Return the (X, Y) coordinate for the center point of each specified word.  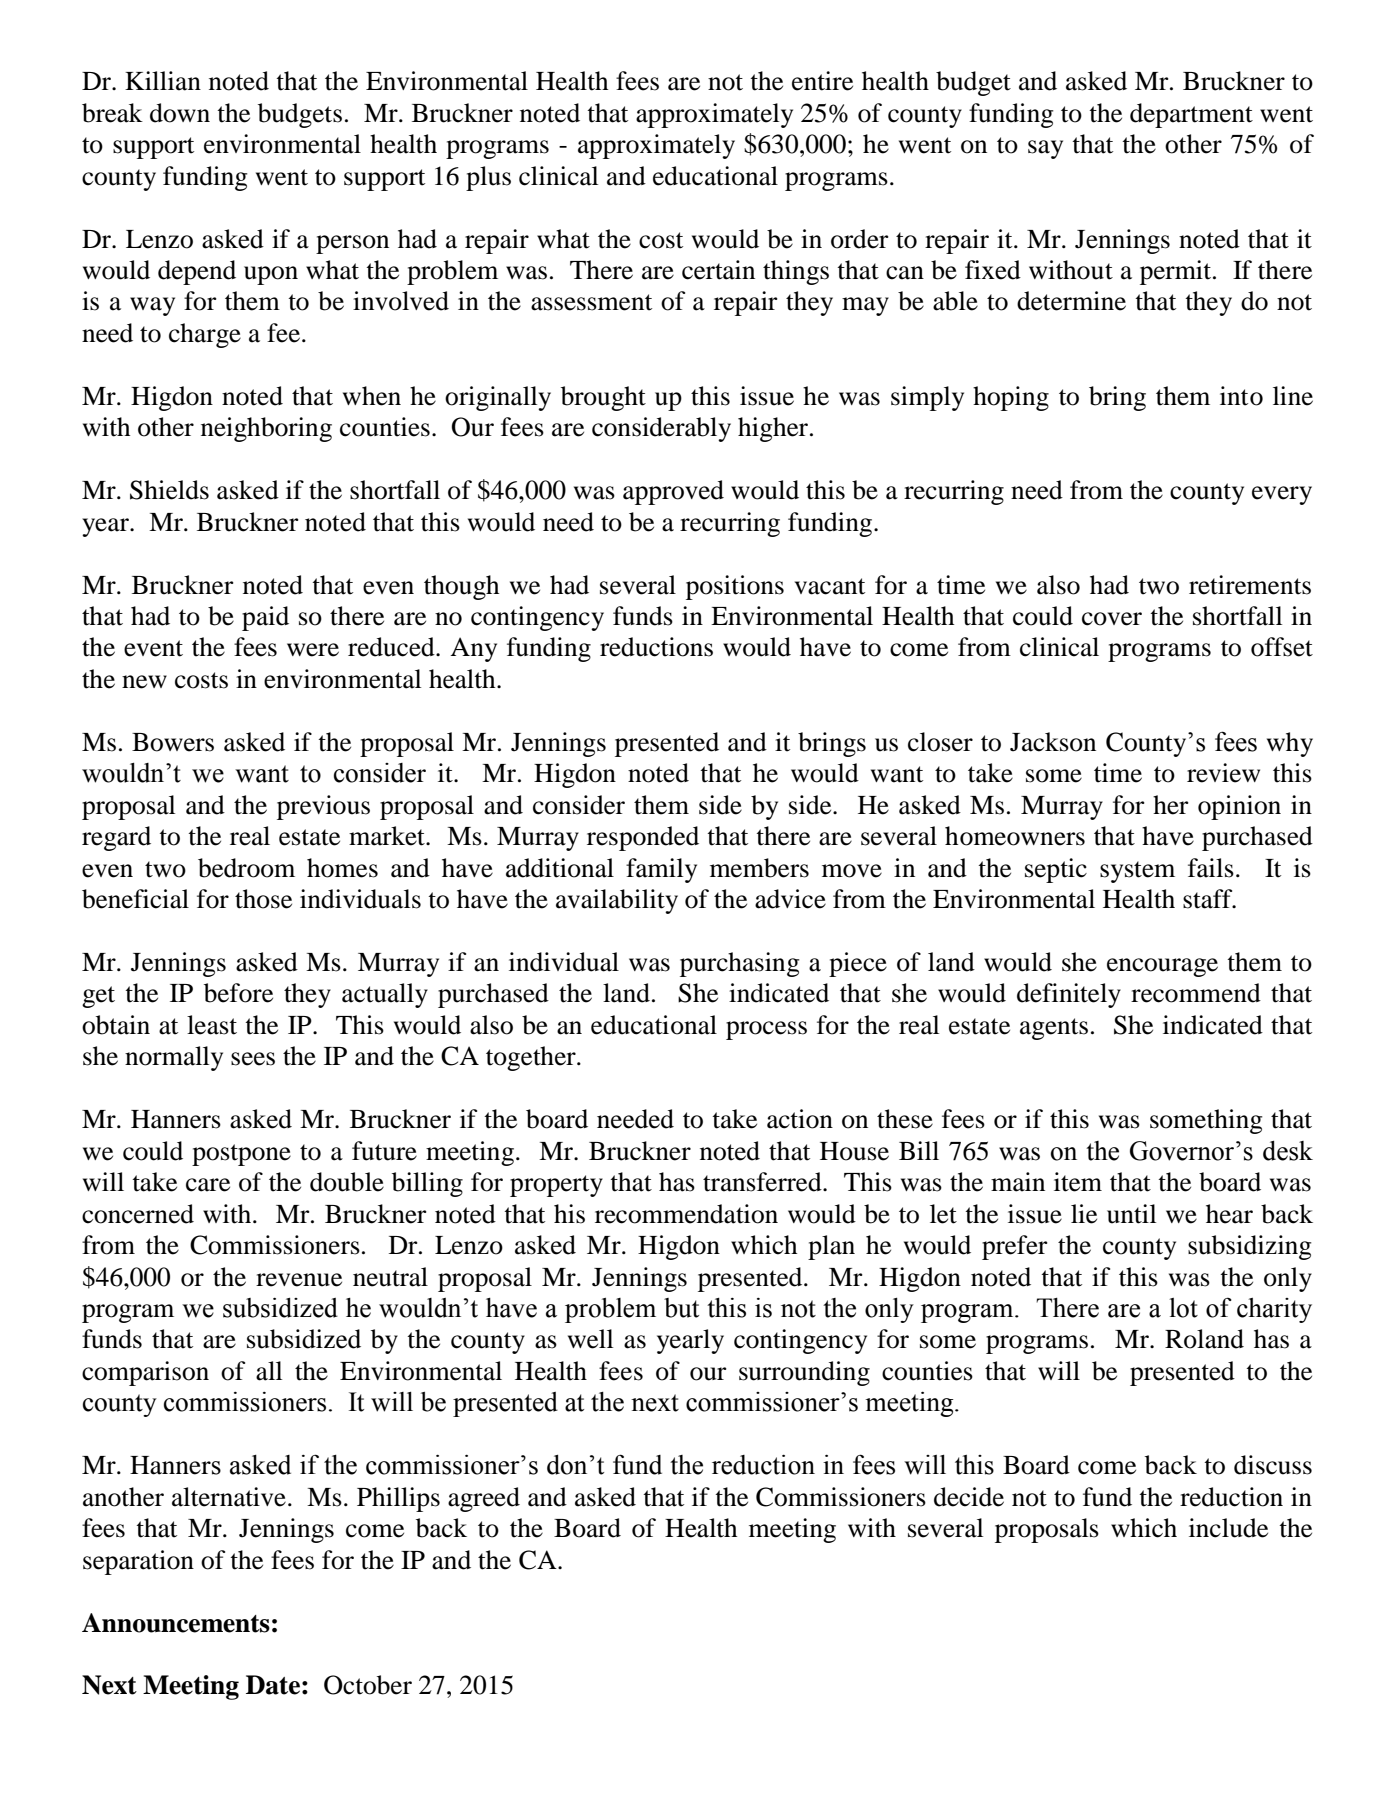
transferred (763, 1182)
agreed (484, 1499)
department (1191, 115)
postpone (241, 1155)
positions (735, 587)
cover (1112, 619)
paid (265, 618)
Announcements (176, 1623)
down (180, 113)
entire (822, 81)
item (1078, 1182)
